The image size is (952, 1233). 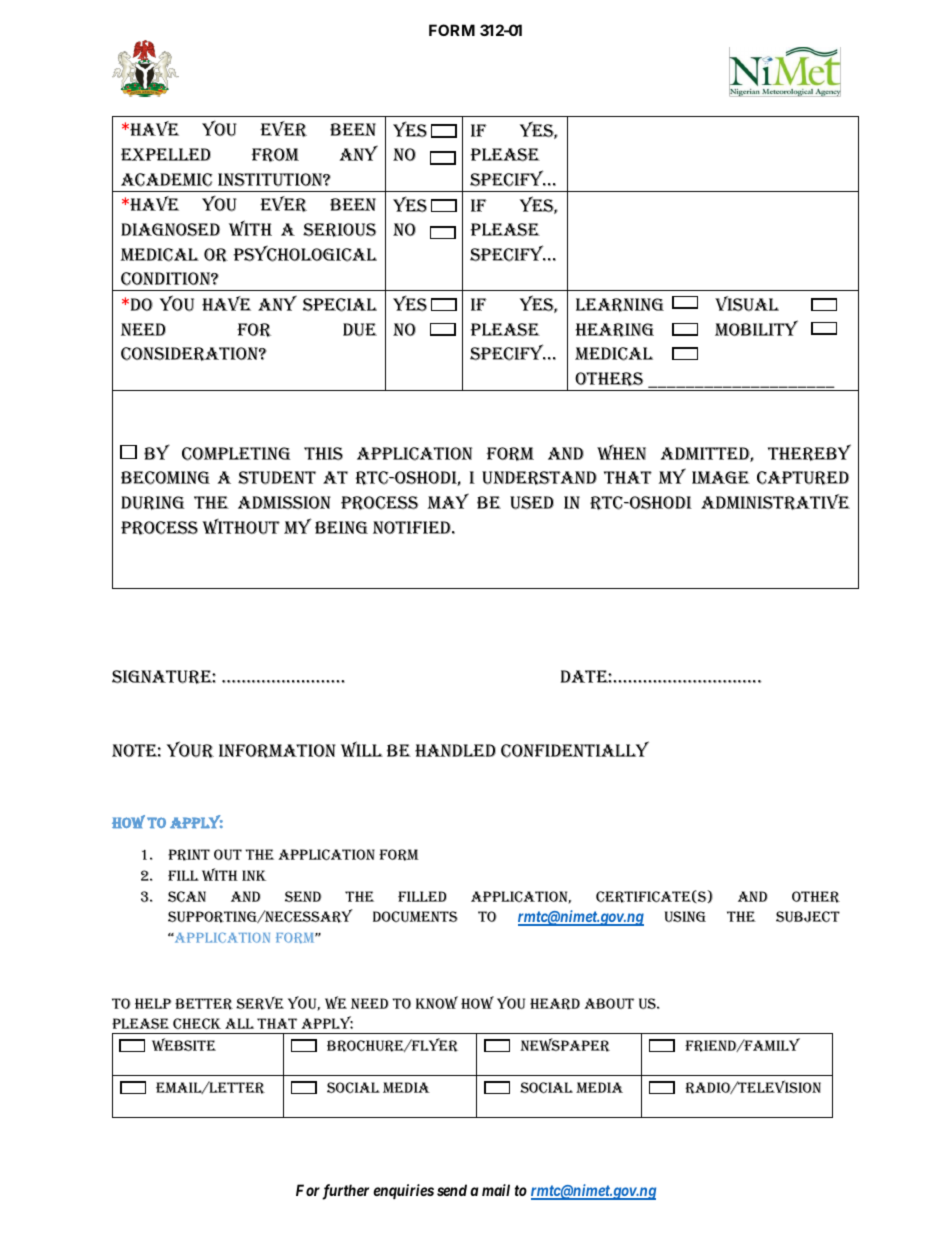 What do you see at coordinates (685, 916) in the document?
I see `using` at bounding box center [685, 916].
